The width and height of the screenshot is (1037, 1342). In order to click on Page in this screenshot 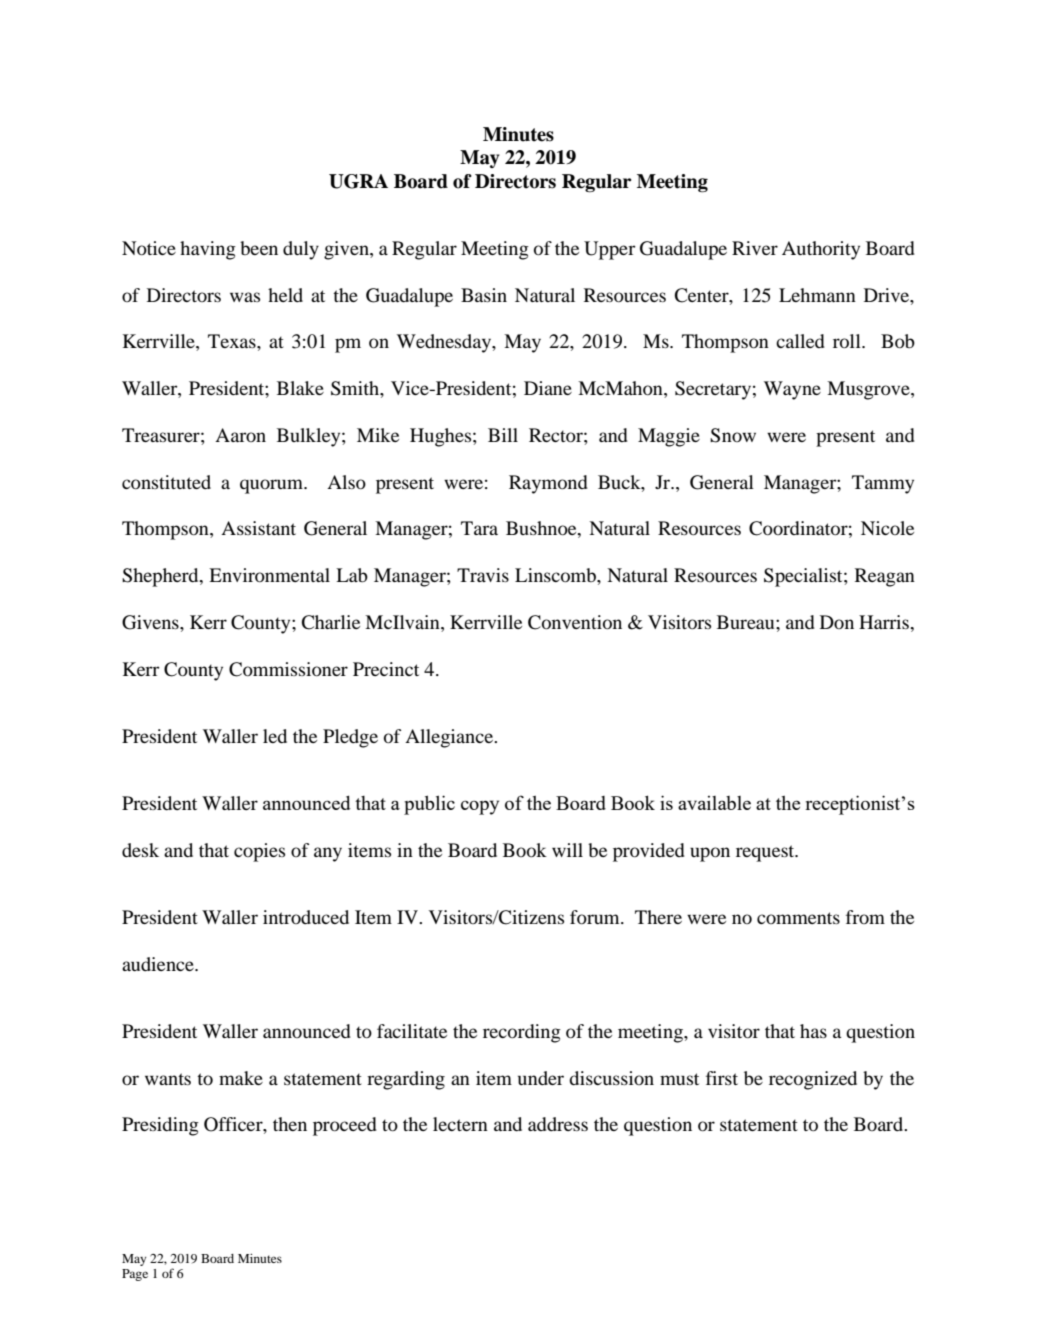, I will do `click(135, 1275)`.
